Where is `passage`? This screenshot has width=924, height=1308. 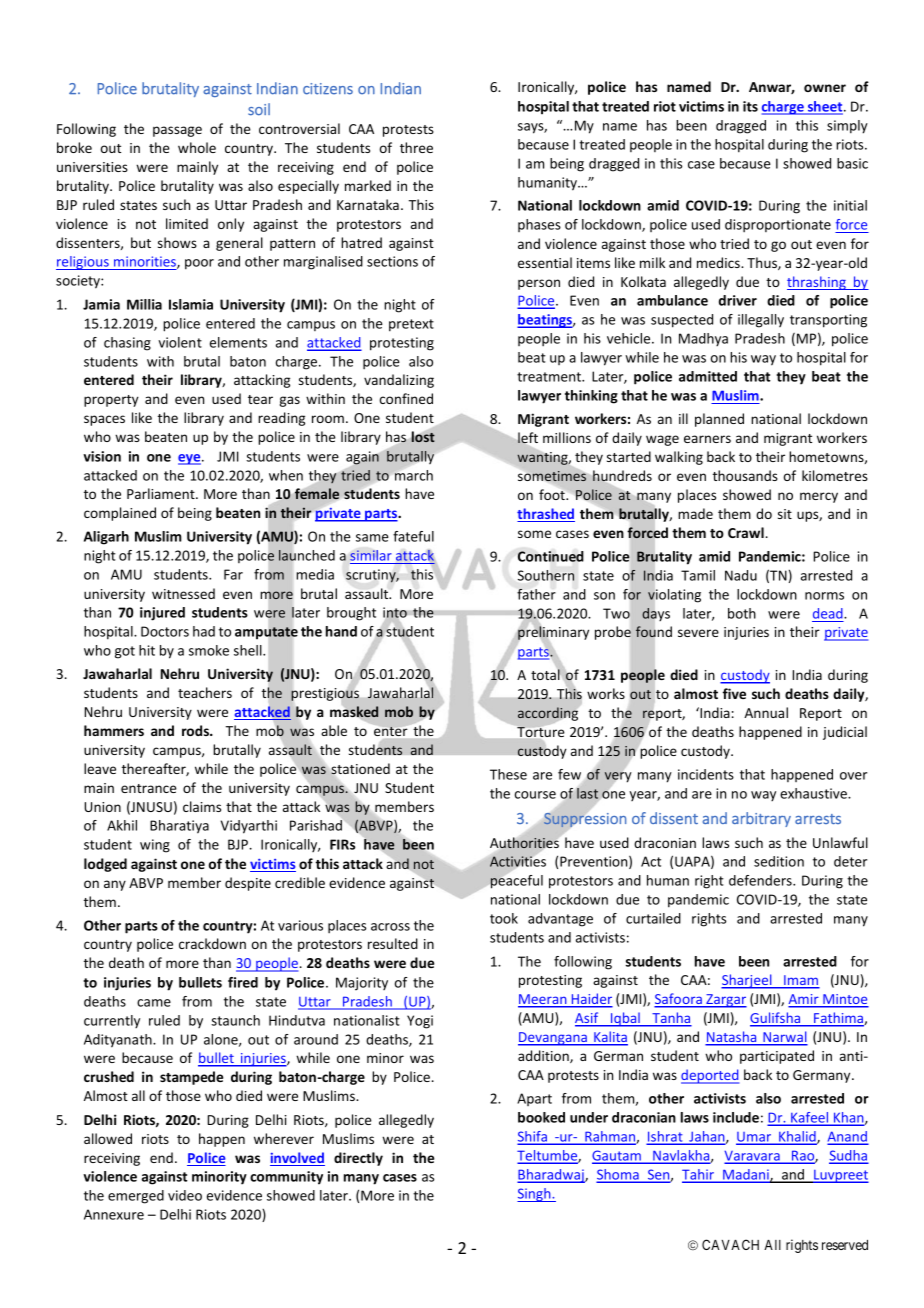
passage is located at coordinates (177, 131).
